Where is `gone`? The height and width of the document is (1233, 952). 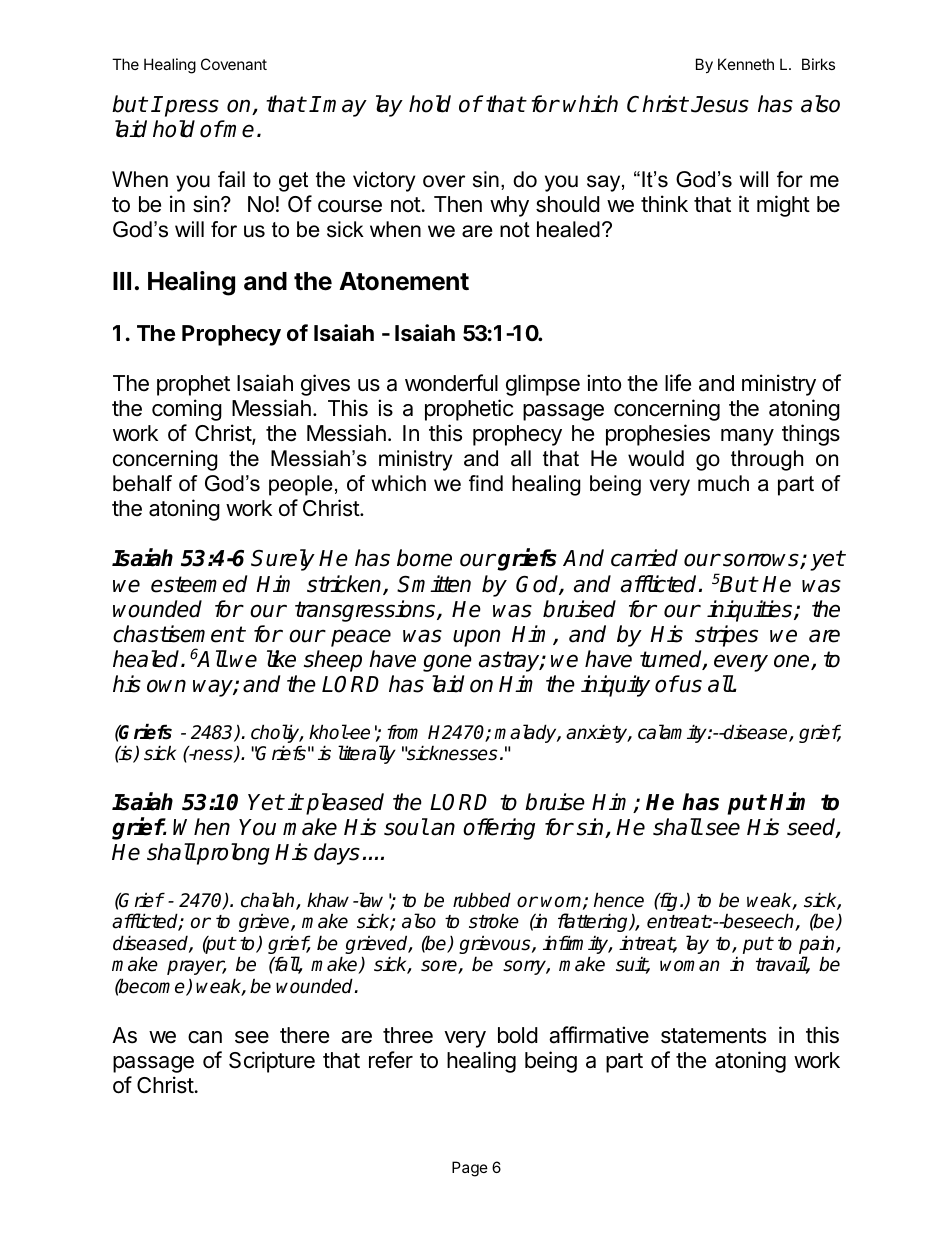 gone is located at coordinates (447, 663).
